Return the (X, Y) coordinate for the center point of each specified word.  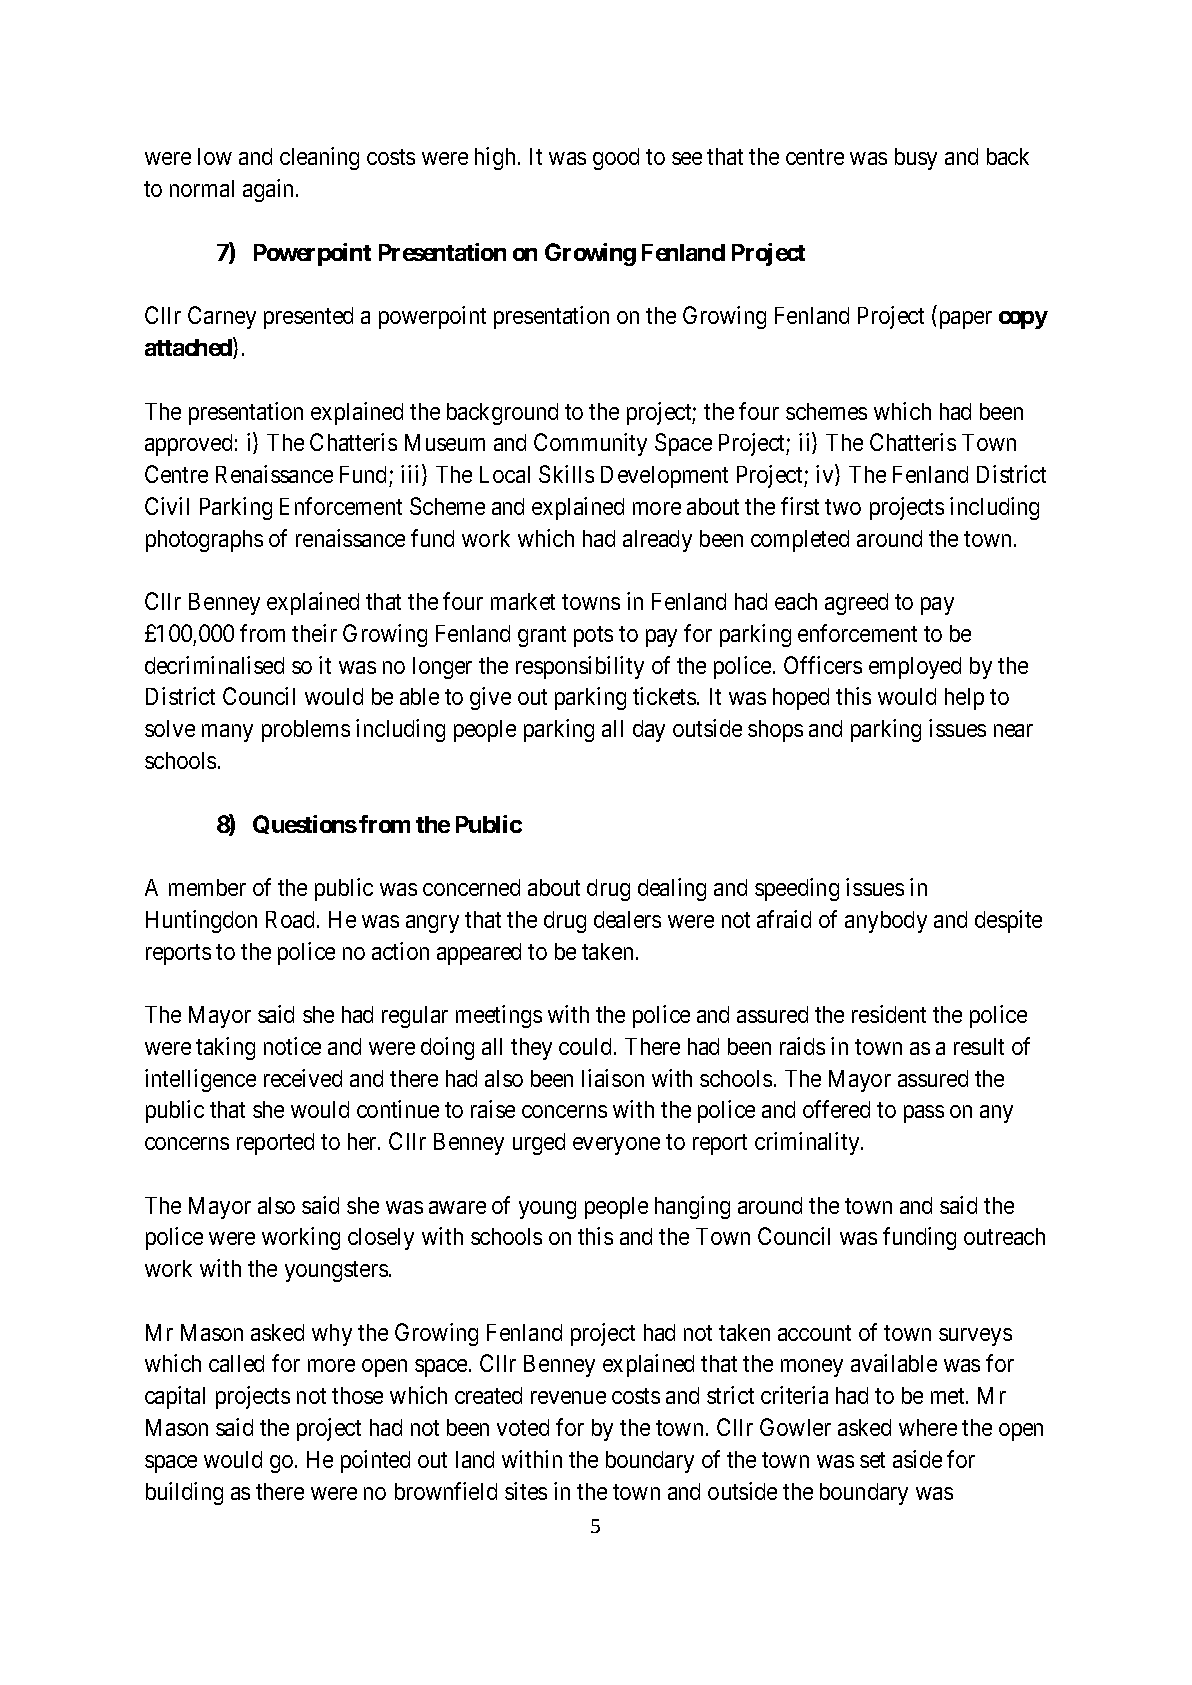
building (184, 1493)
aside (917, 1459)
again (270, 190)
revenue (568, 1397)
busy (916, 159)
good (616, 159)
